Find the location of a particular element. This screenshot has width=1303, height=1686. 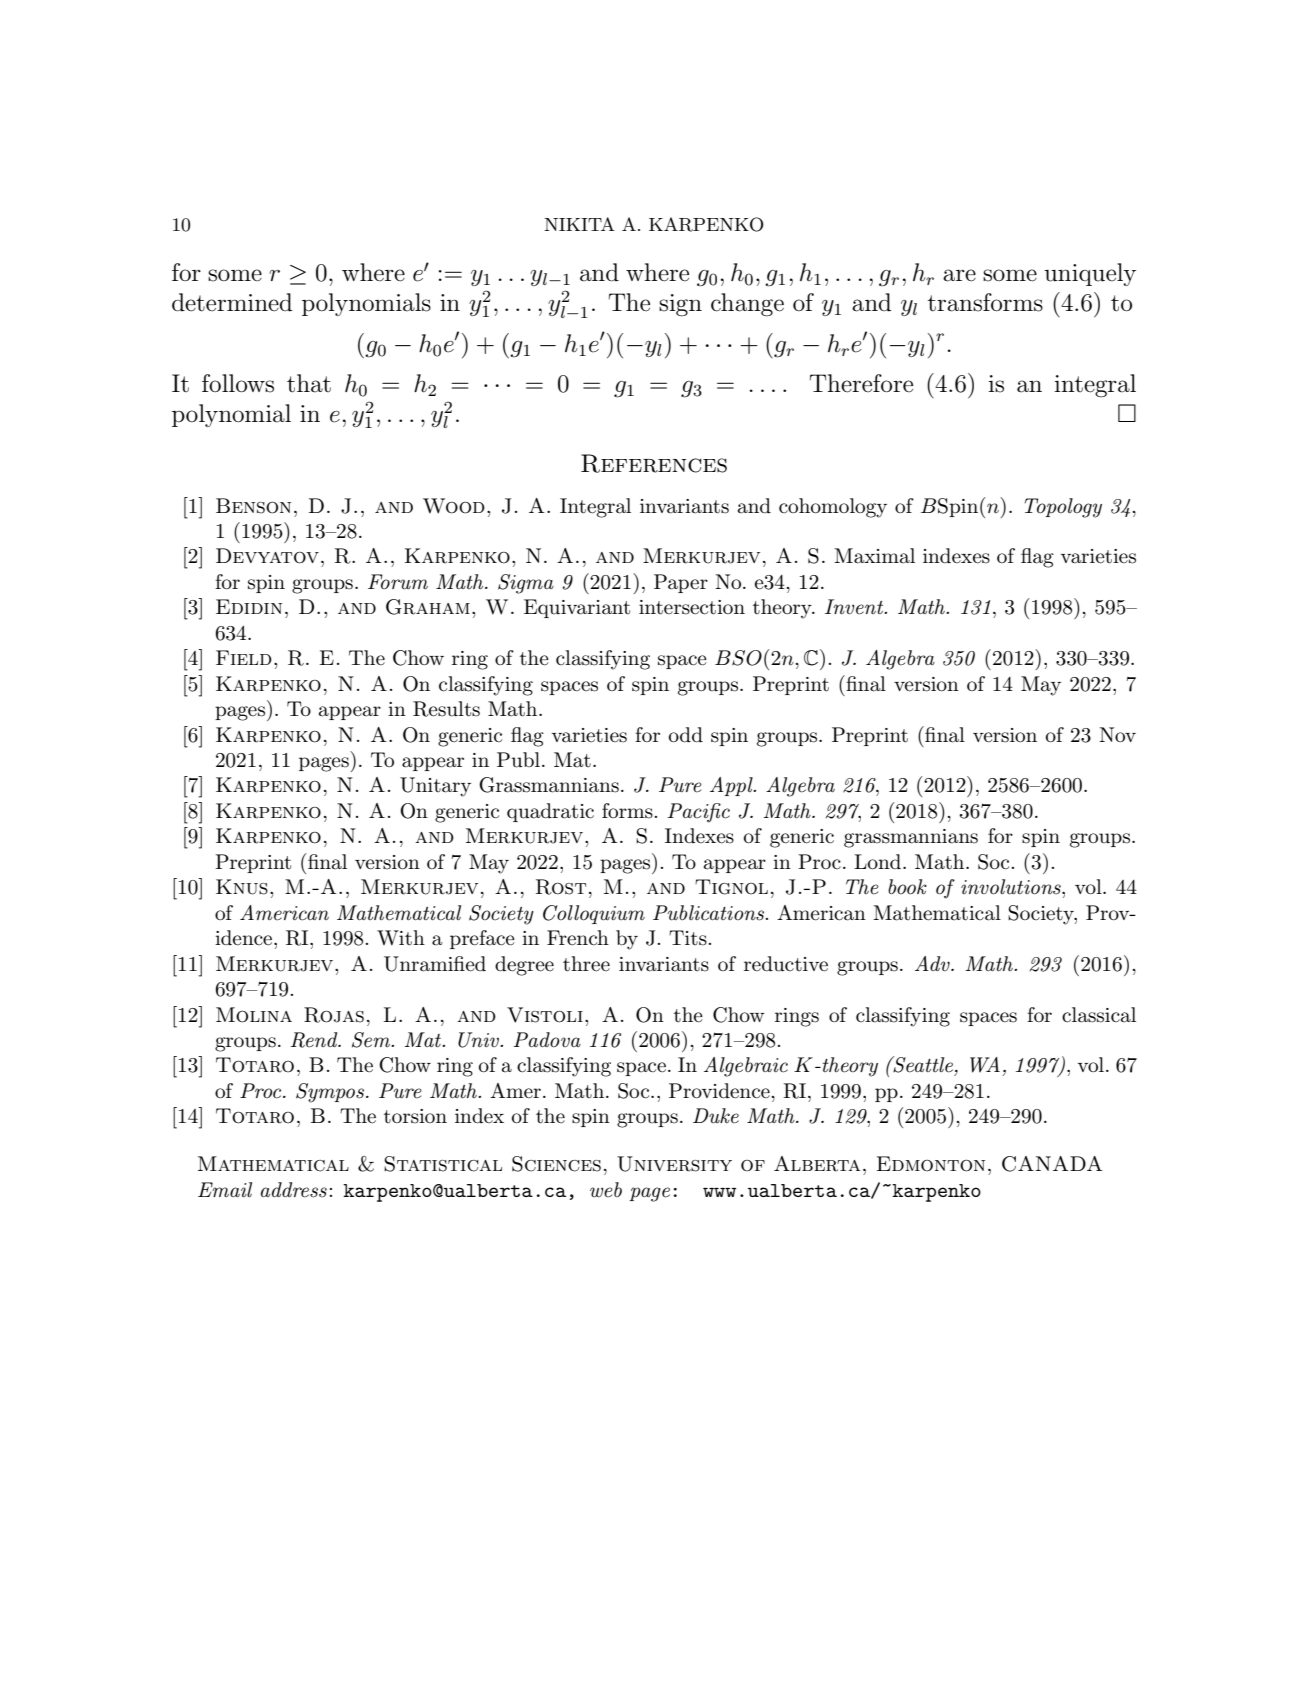

Results is located at coordinates (446, 709).
